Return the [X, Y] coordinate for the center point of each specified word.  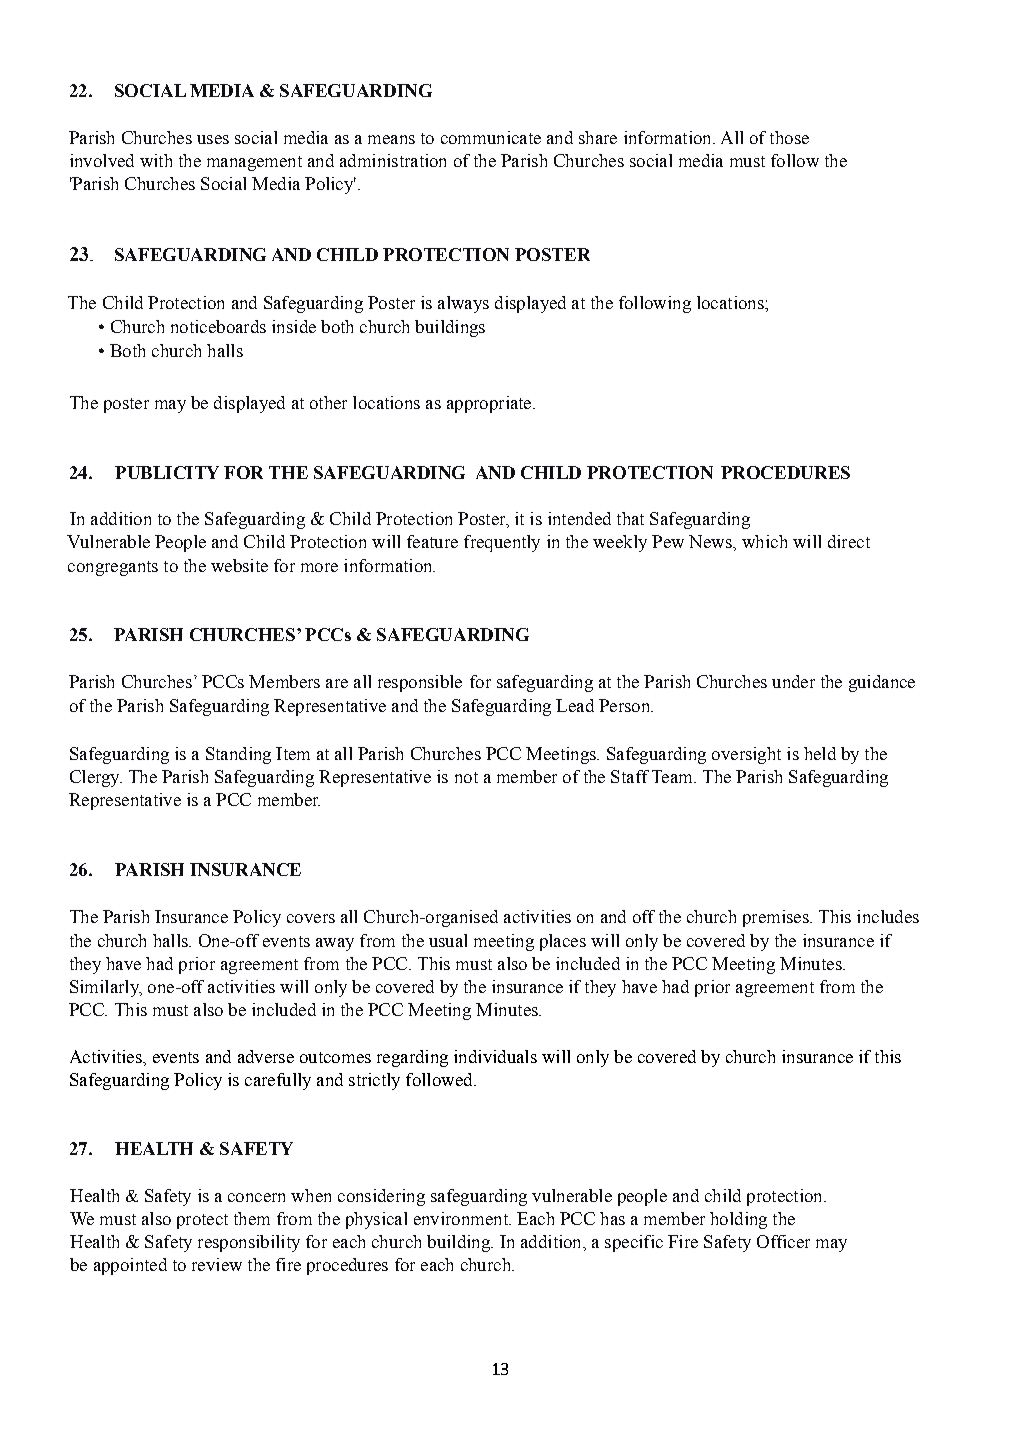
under [793, 681]
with [156, 160]
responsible [420, 683]
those [789, 137]
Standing [238, 755]
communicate [491, 137]
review [217, 1264]
